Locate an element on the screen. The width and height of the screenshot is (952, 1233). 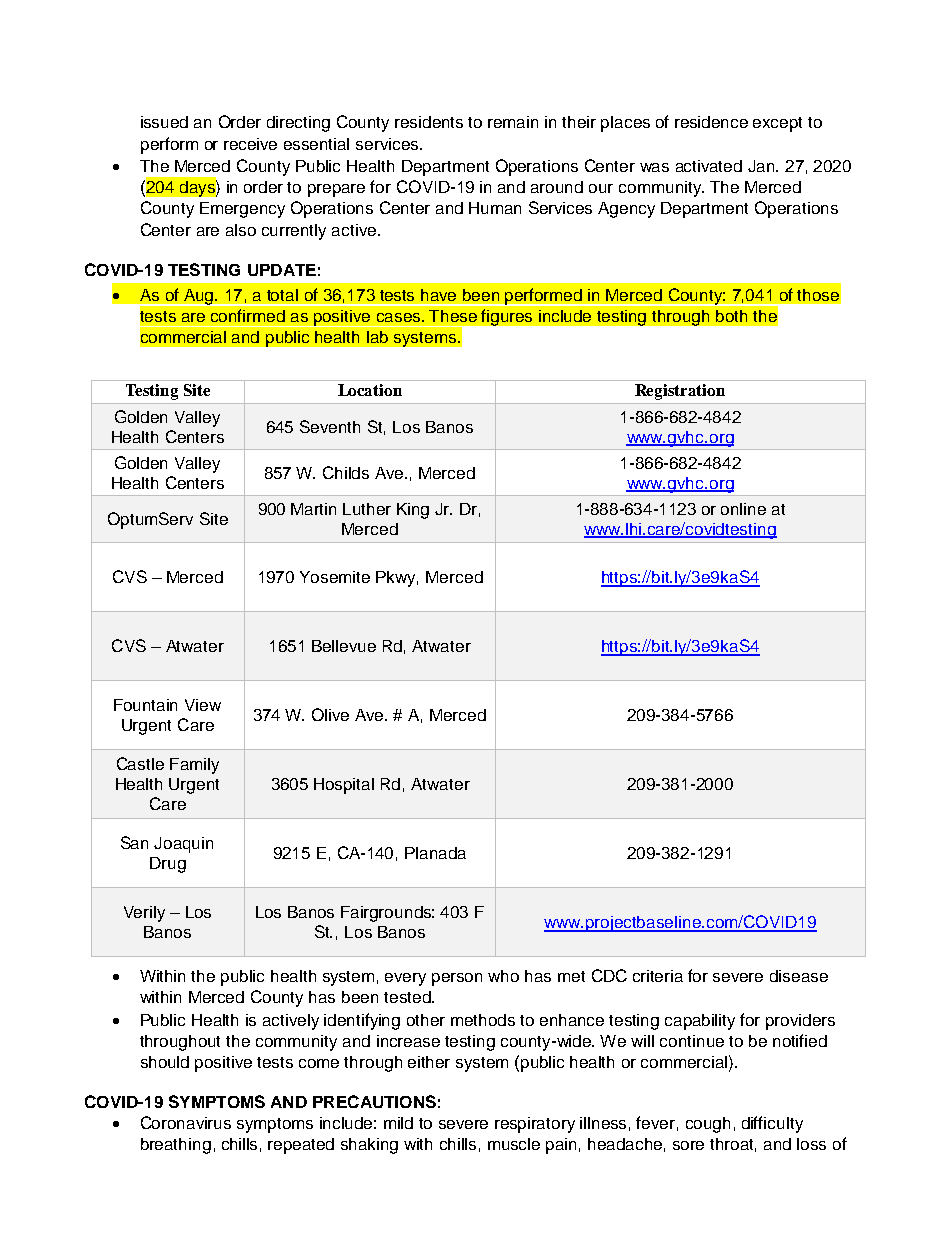
Coronavirus is located at coordinates (186, 1122).
